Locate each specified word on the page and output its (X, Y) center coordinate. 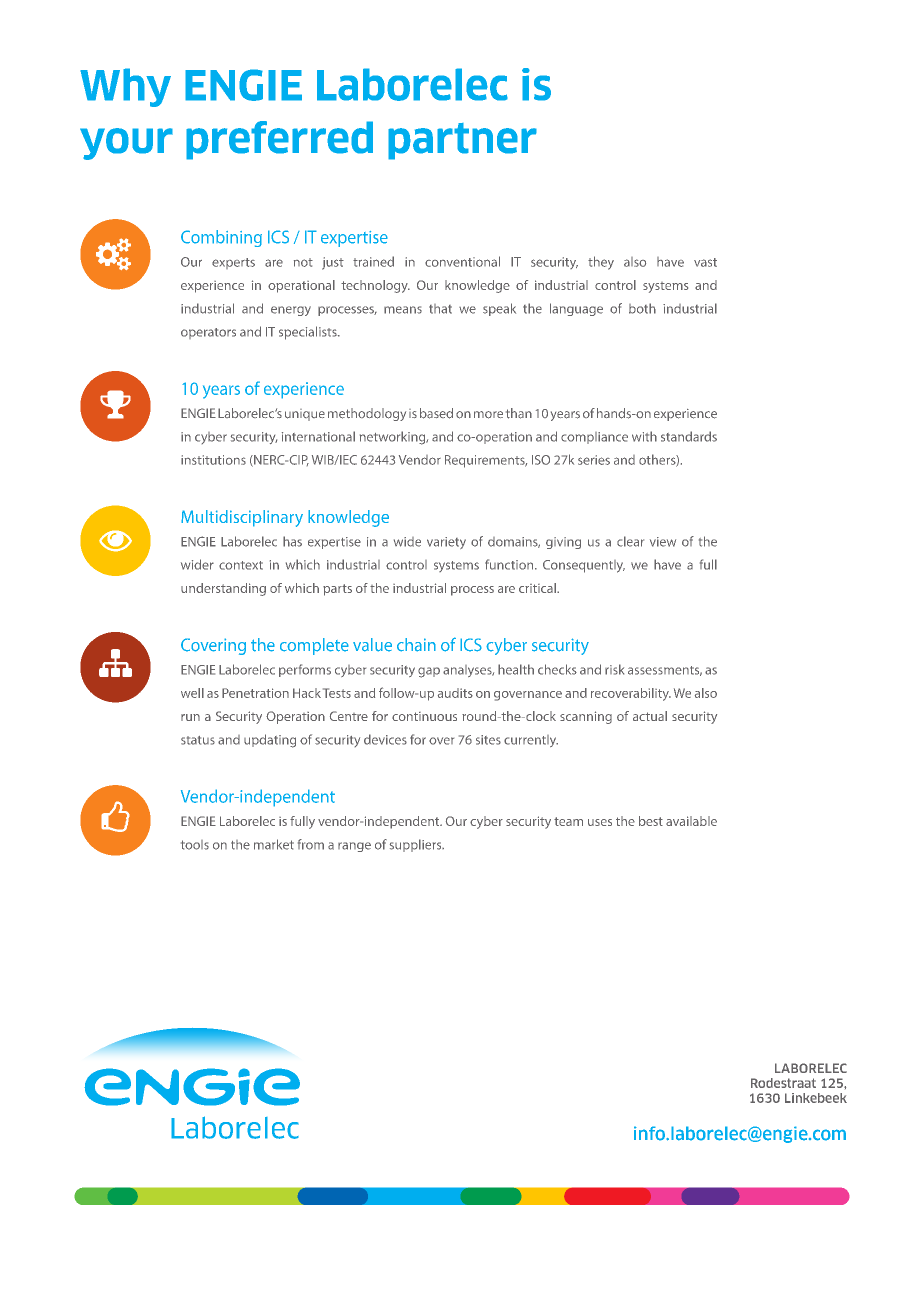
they (601, 263)
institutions (213, 460)
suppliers (417, 845)
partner (462, 141)
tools (195, 845)
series (594, 460)
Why (125, 87)
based (436, 413)
